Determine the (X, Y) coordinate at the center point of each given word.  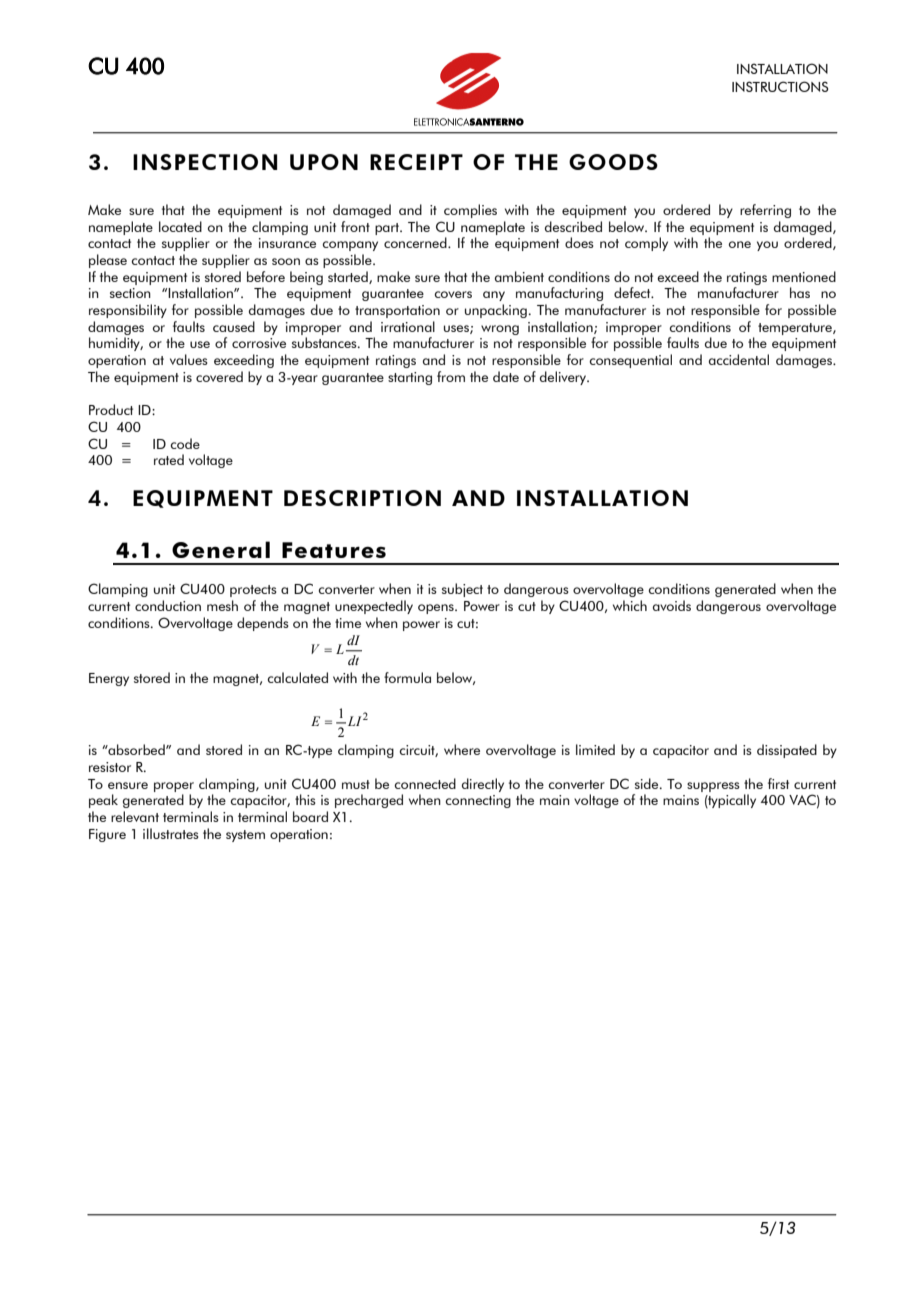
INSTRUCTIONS (780, 86)
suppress (713, 787)
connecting (478, 801)
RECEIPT (416, 162)
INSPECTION (205, 162)
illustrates (171, 833)
